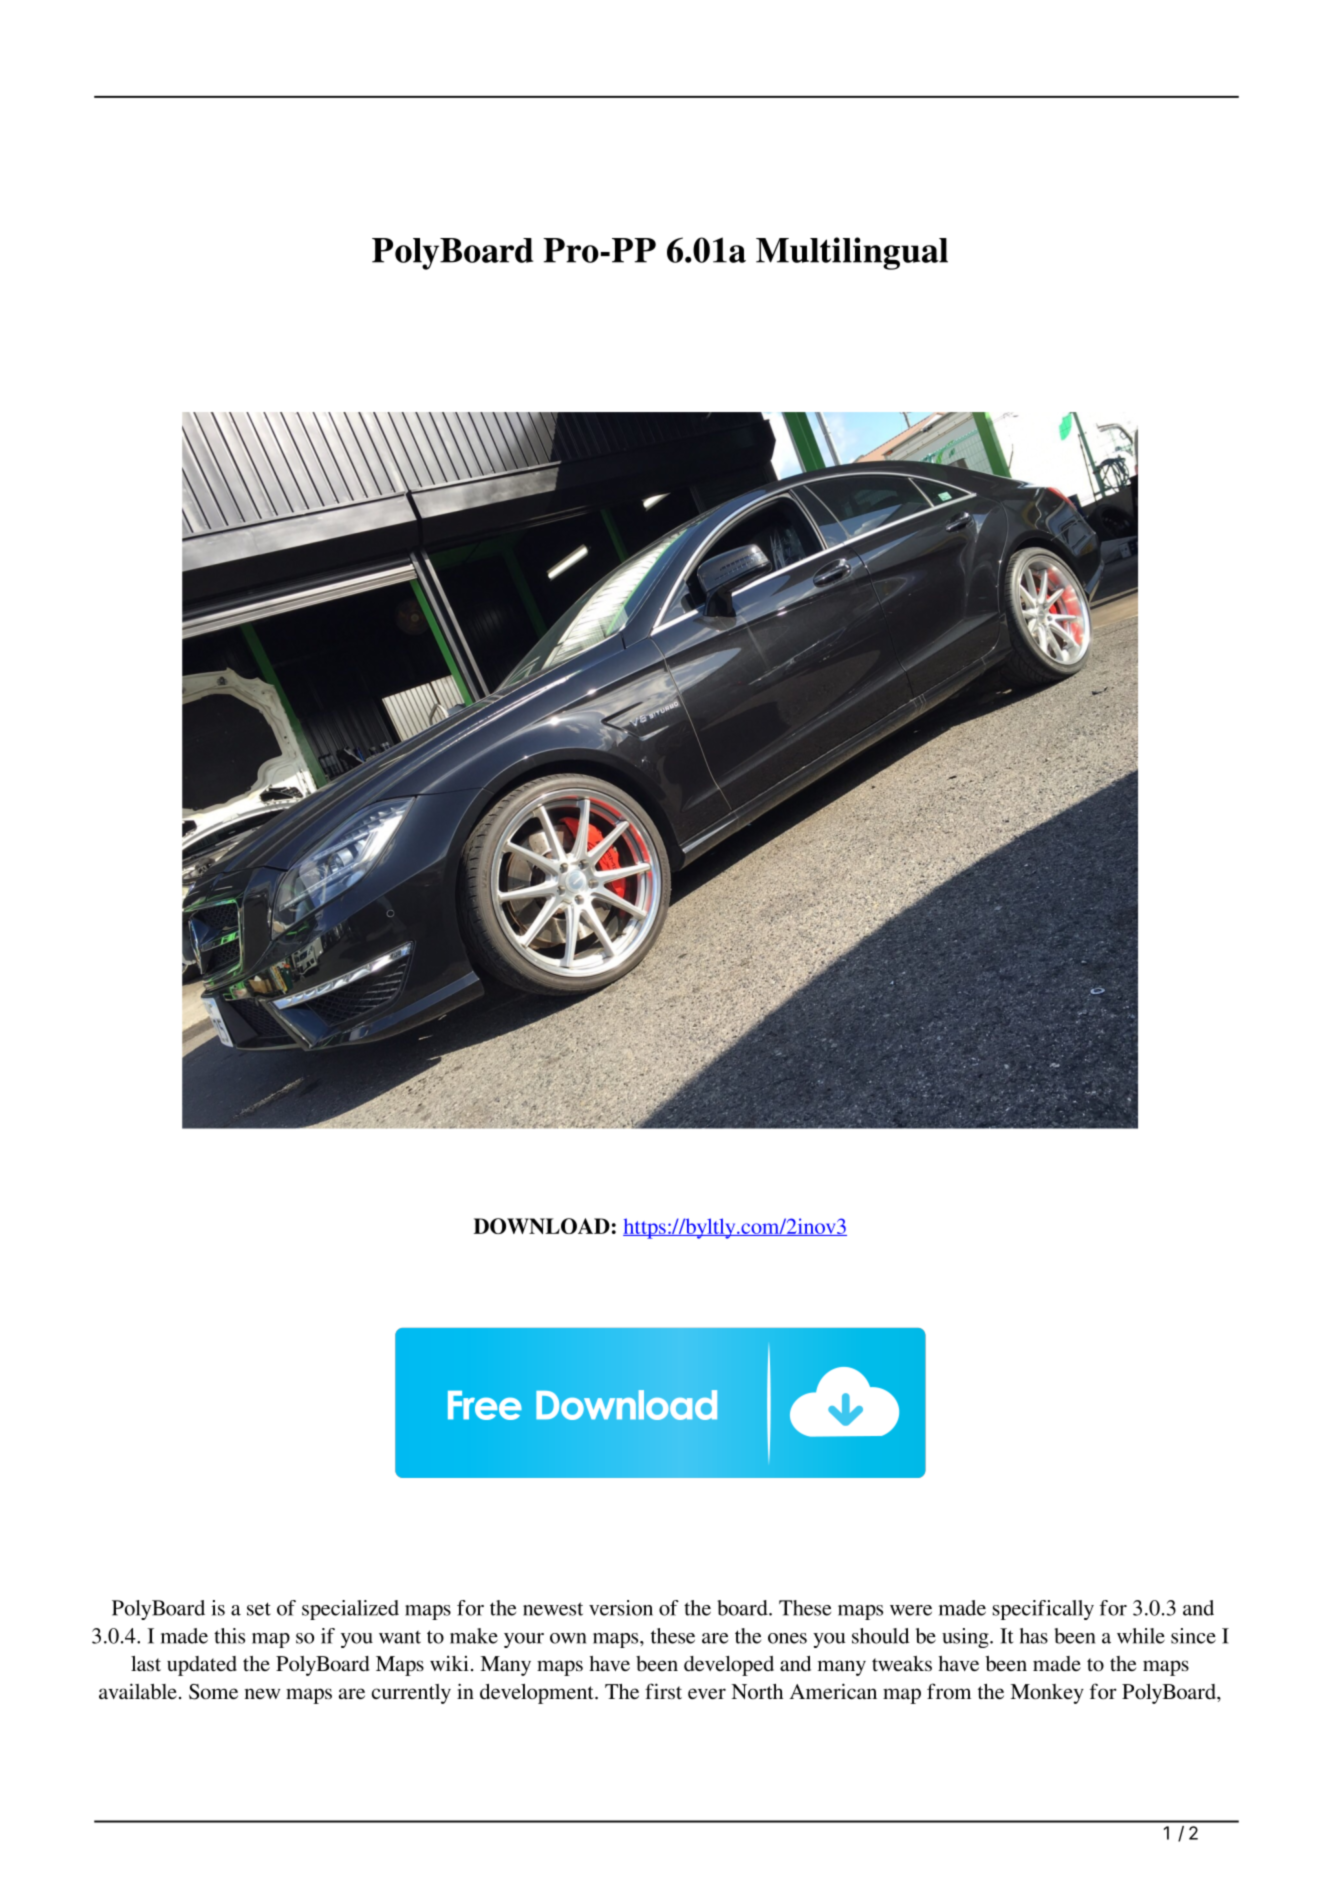  Describe the element at coordinates (911, 1610) in the screenshot. I see `were` at that location.
